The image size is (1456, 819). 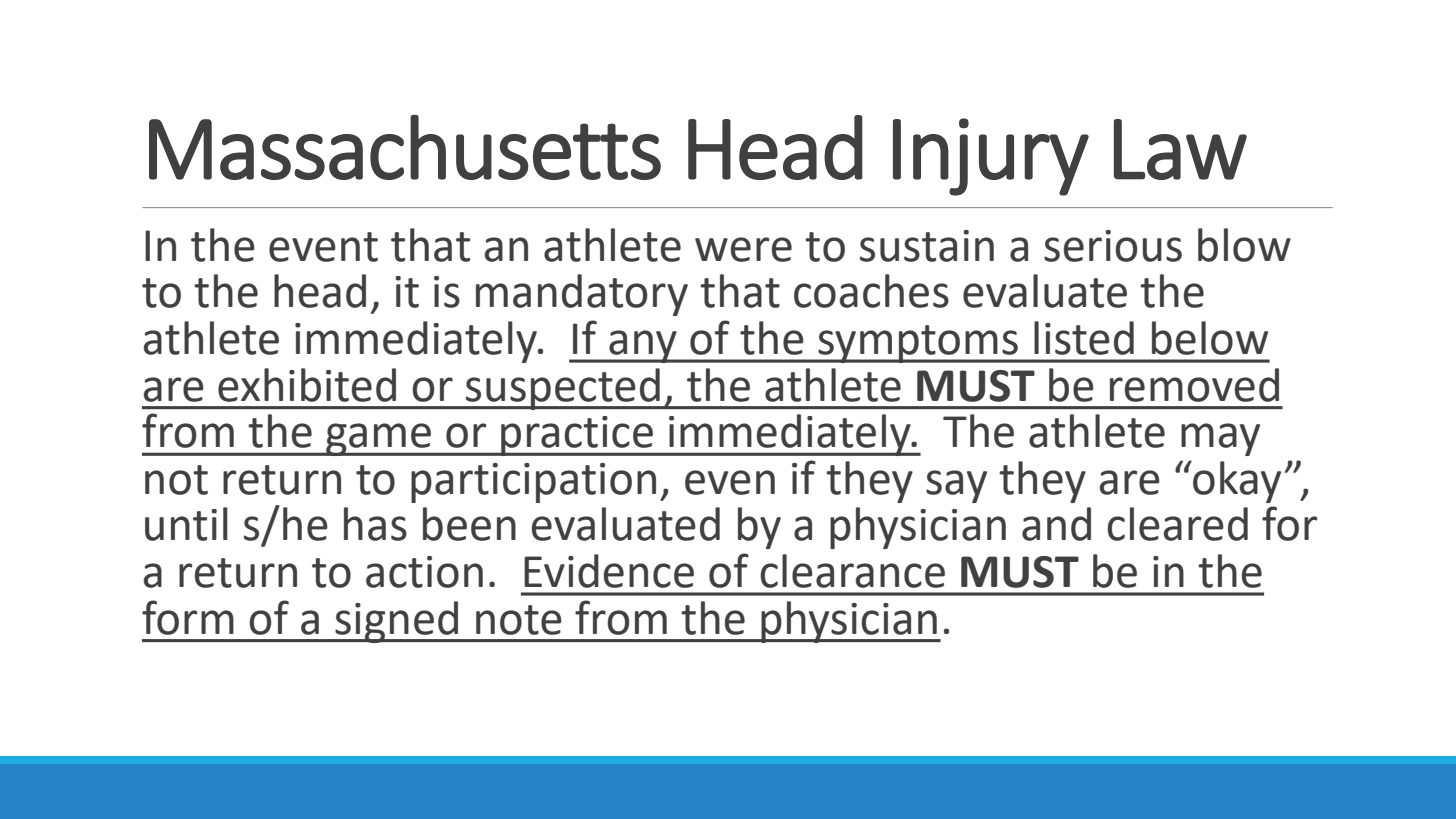 I want to click on clearance, so click(x=852, y=571).
